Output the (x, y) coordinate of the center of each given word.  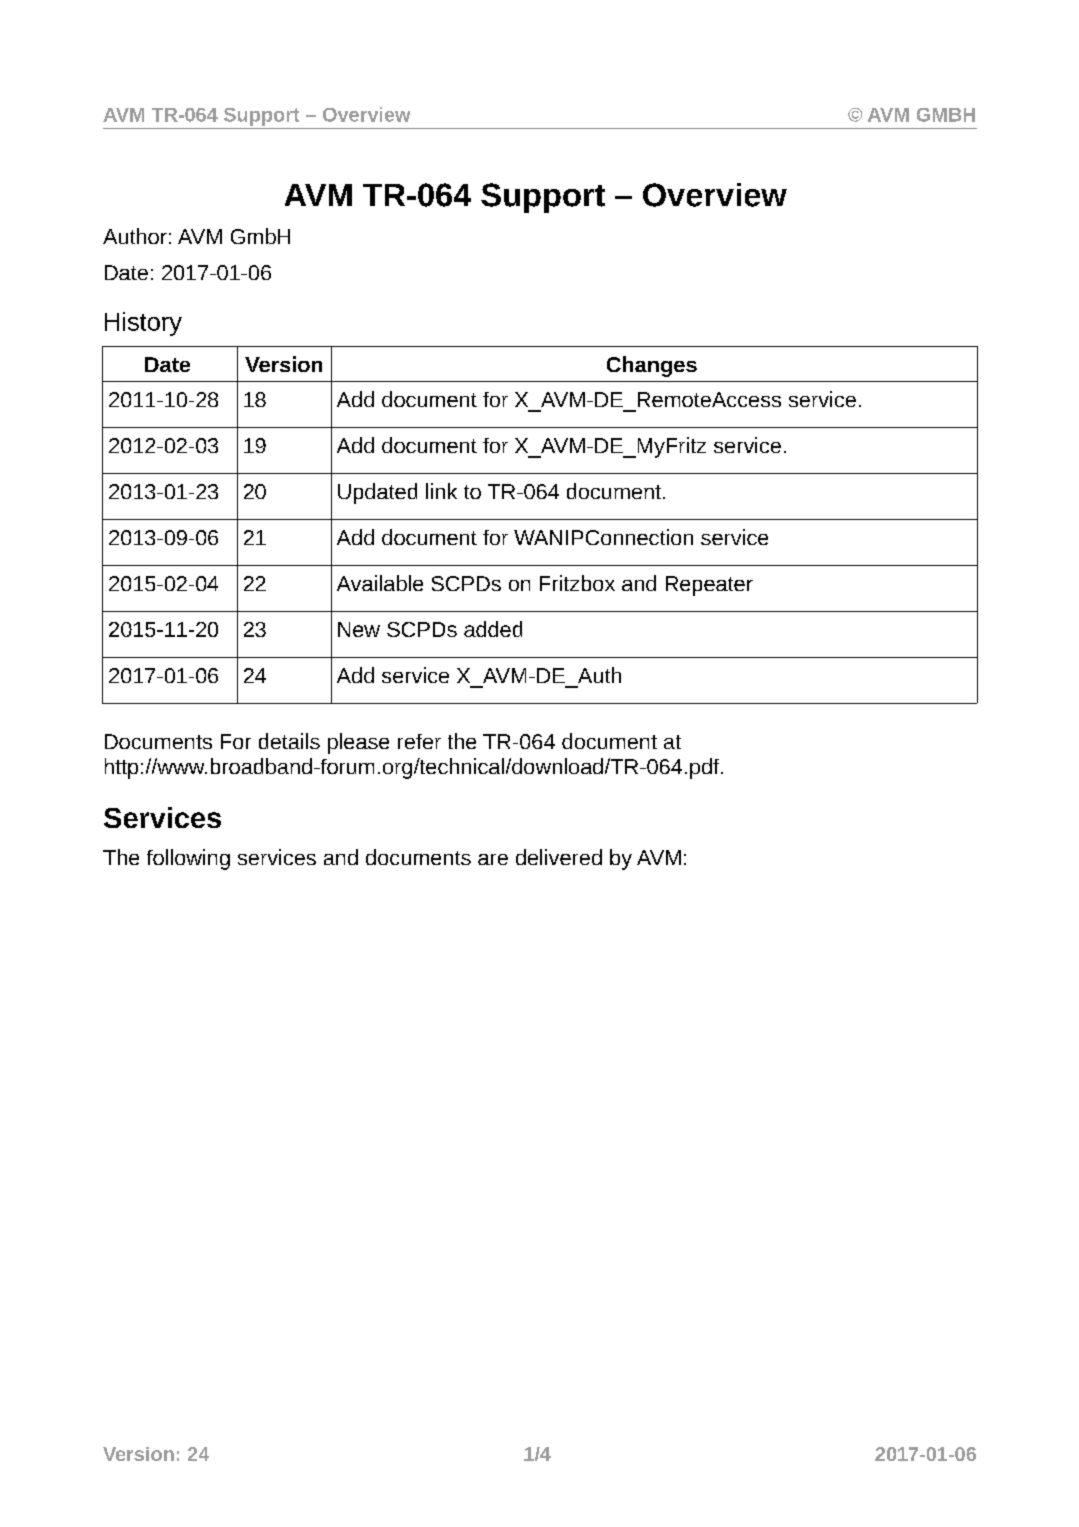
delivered (559, 857)
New (359, 629)
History (143, 324)
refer (419, 741)
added (493, 629)
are (493, 859)
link (441, 491)
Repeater (709, 586)
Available (380, 583)
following (188, 859)
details (289, 741)
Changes (652, 366)
